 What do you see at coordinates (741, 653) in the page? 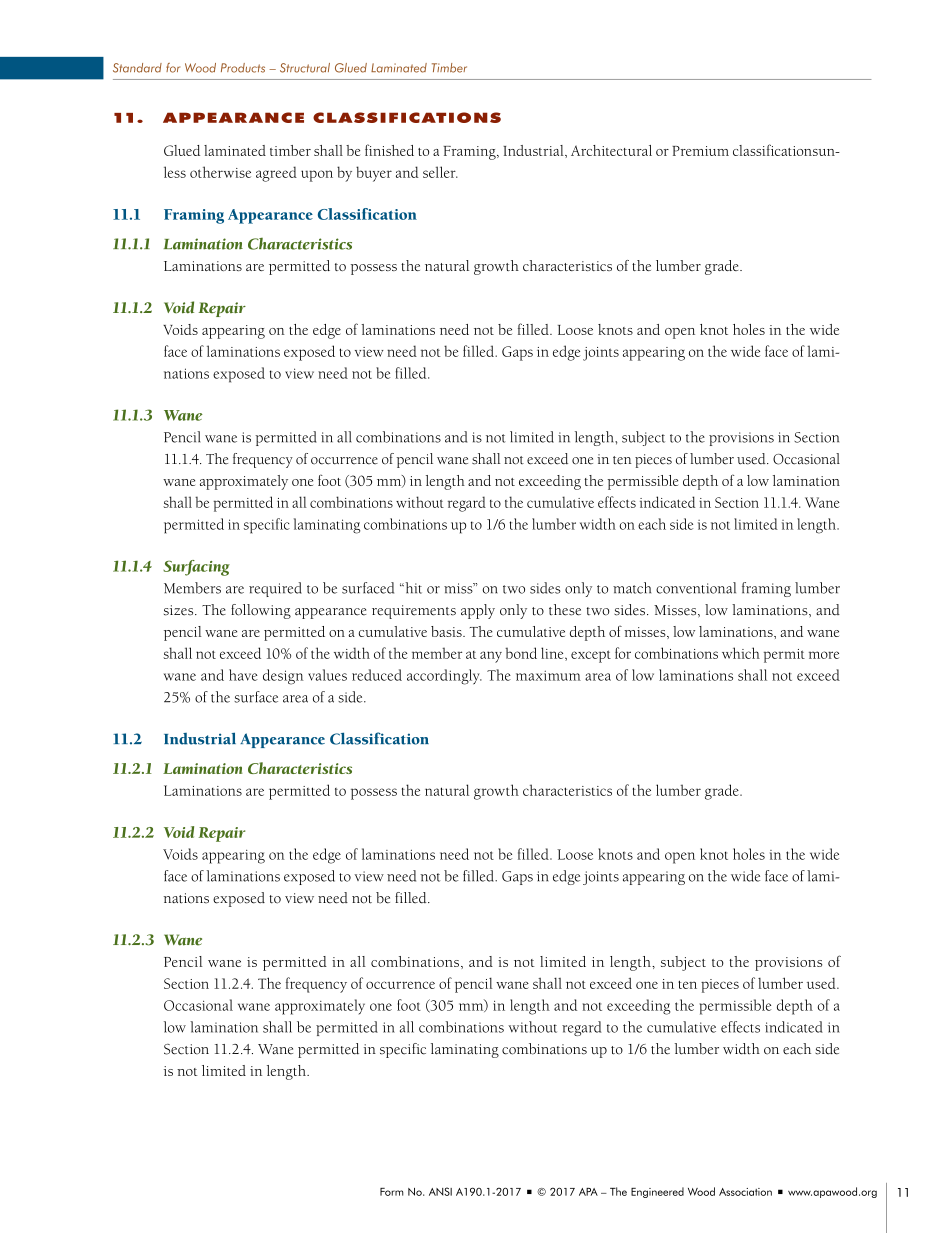
I see `which` at bounding box center [741, 653].
